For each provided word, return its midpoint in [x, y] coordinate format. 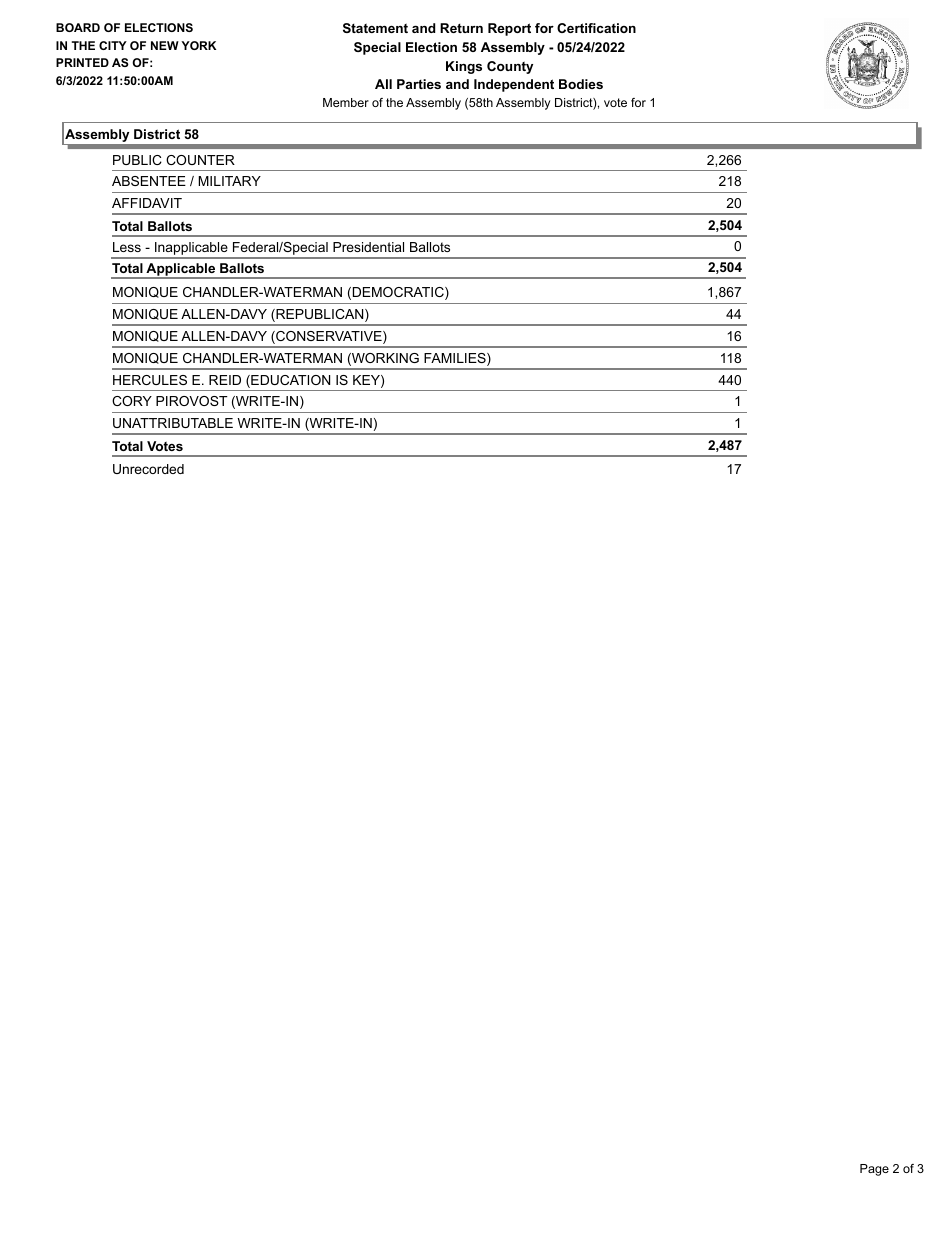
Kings [464, 67]
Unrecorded [148, 469]
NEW [165, 45]
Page [874, 1170]
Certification [596, 28]
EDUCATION [289, 381]
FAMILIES [456, 359]
